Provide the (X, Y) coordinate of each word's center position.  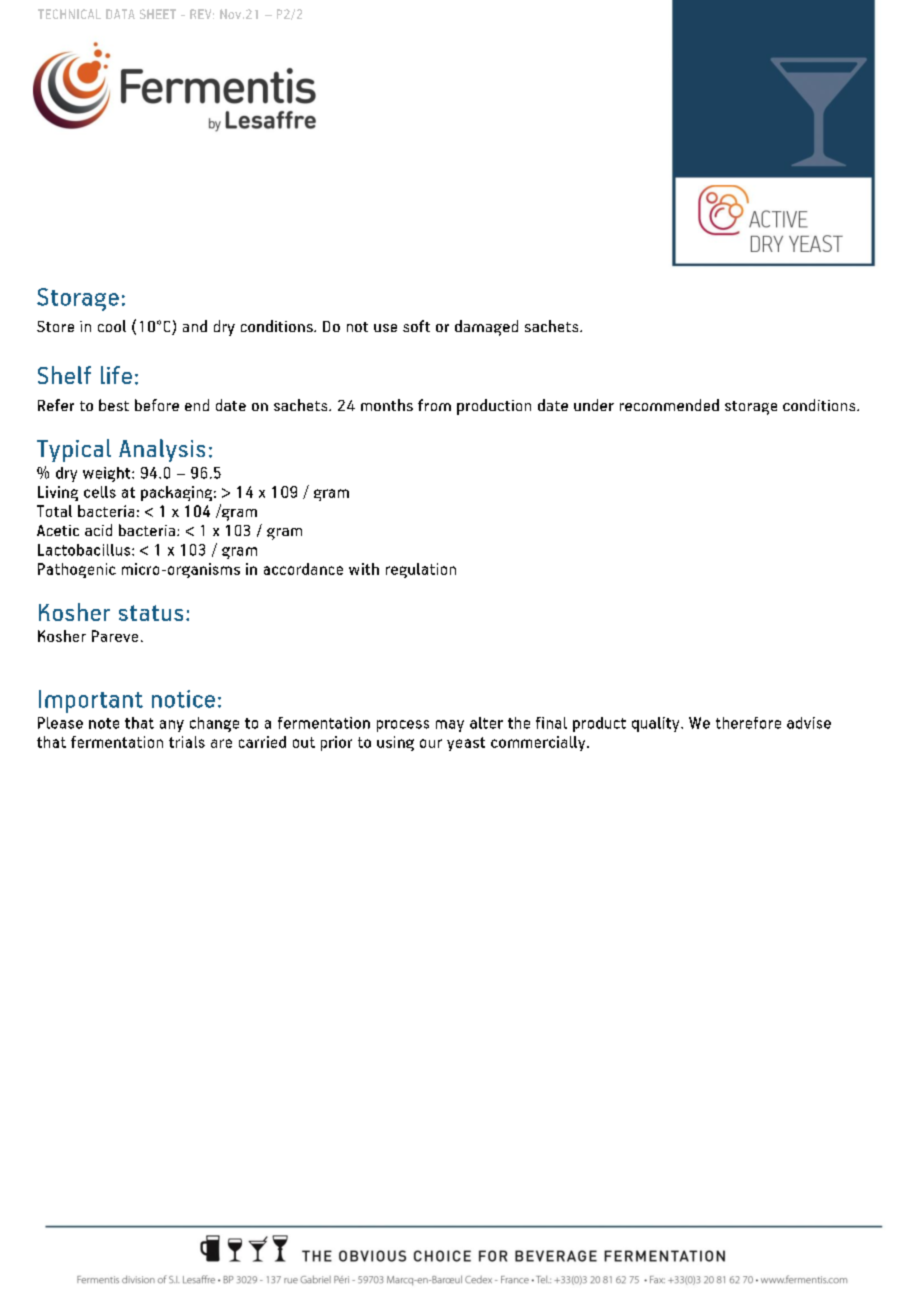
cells (100, 492)
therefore (748, 723)
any (172, 726)
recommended (669, 405)
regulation (421, 570)
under (594, 405)
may (450, 726)
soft (416, 326)
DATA (120, 14)
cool (112, 326)
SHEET (158, 14)
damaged (486, 328)
